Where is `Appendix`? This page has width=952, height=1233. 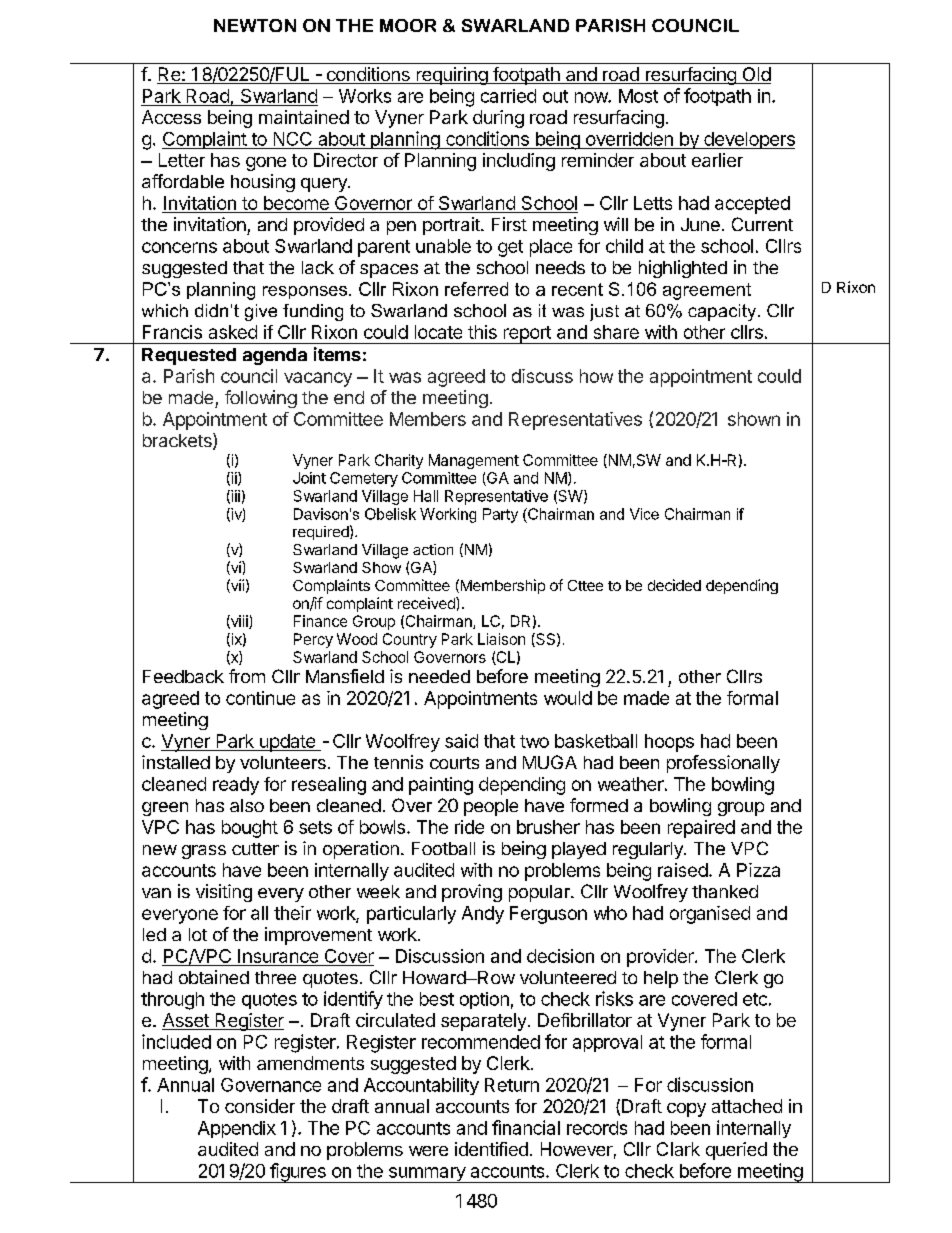
Appendix is located at coordinates (237, 1129).
